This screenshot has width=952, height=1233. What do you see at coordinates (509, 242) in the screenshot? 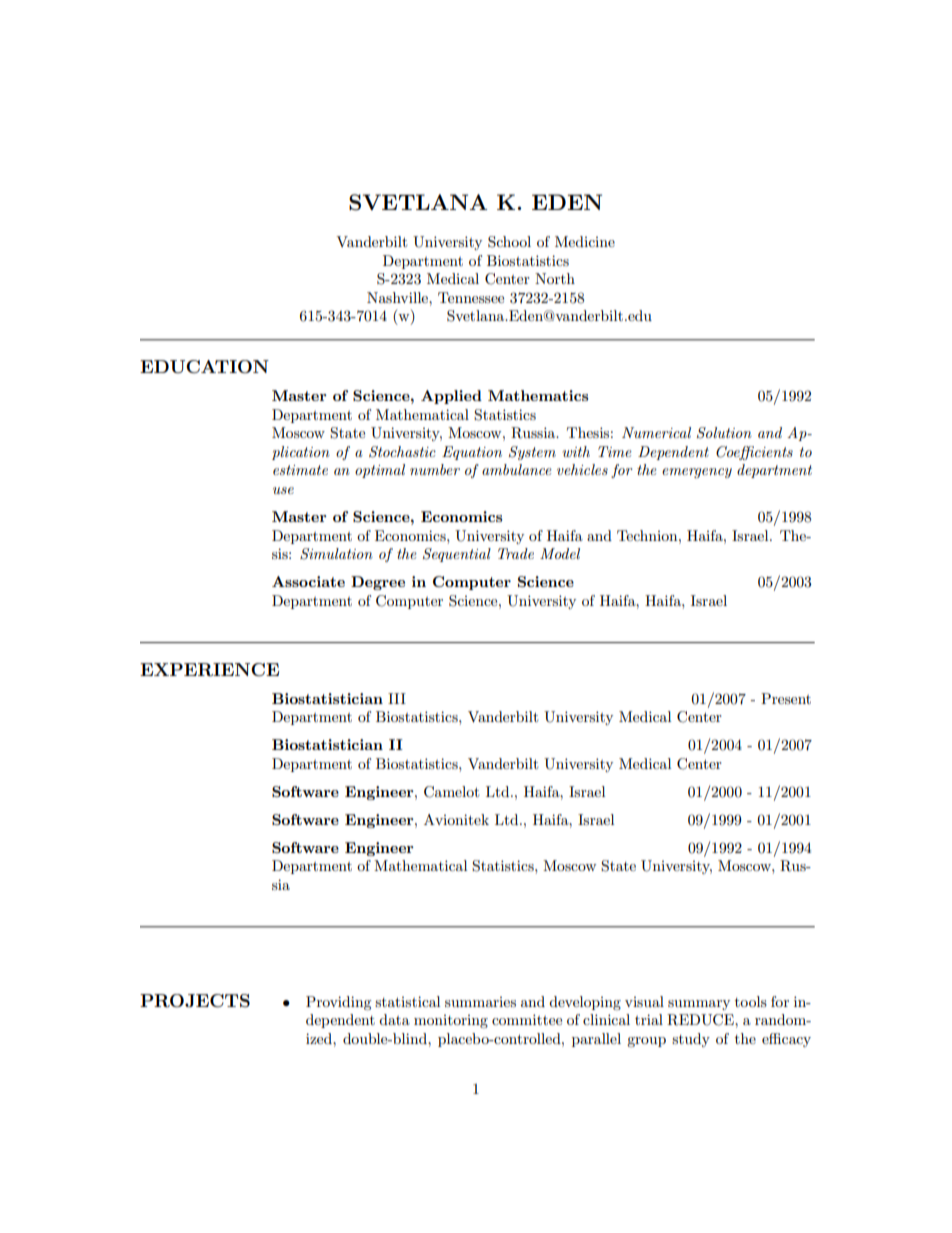
I see `School` at bounding box center [509, 242].
